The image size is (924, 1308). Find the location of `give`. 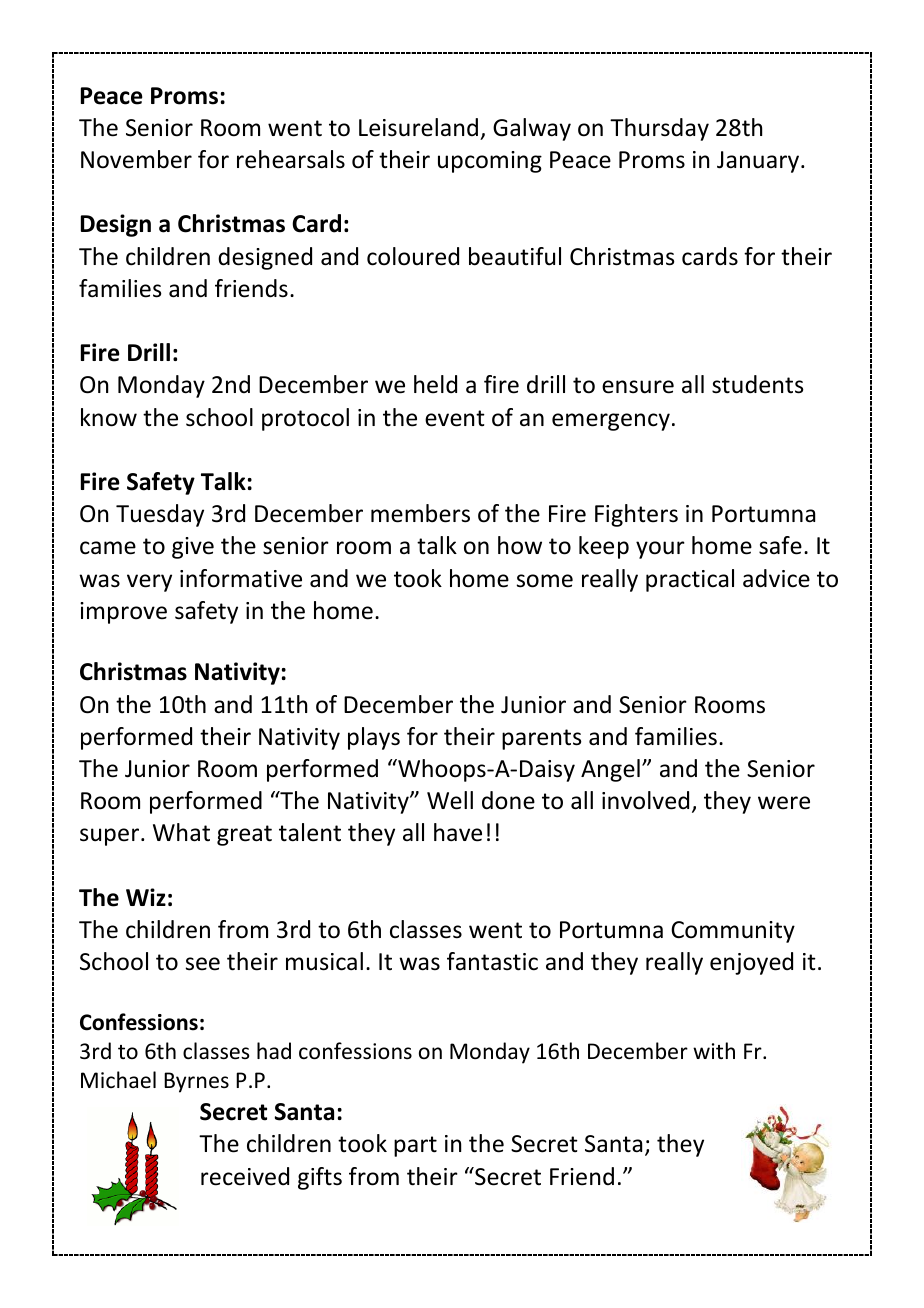

give is located at coordinates (193, 548).
